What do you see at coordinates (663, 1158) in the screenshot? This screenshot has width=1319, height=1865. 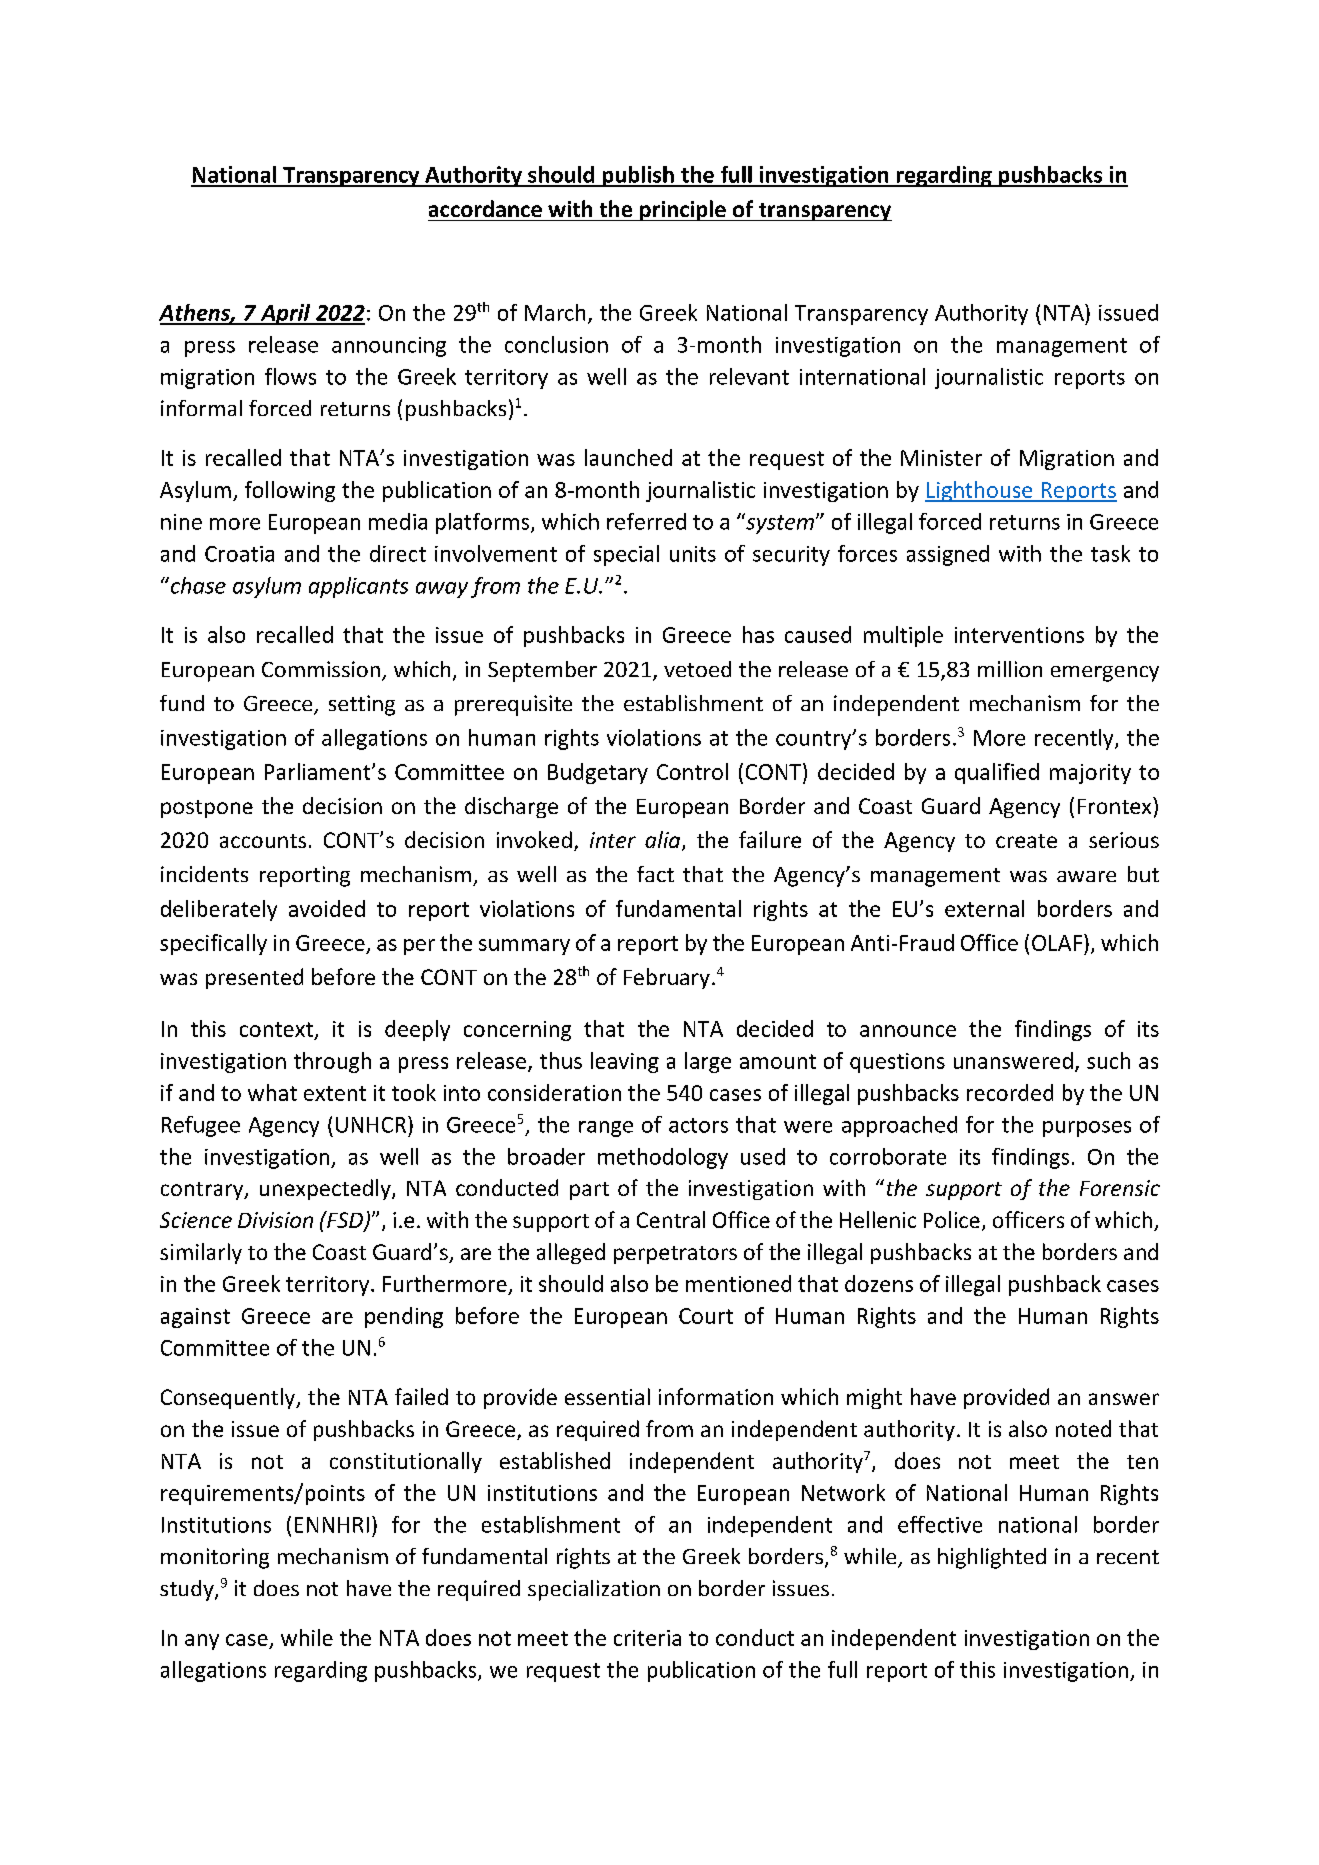 I see `methodology` at bounding box center [663, 1158].
